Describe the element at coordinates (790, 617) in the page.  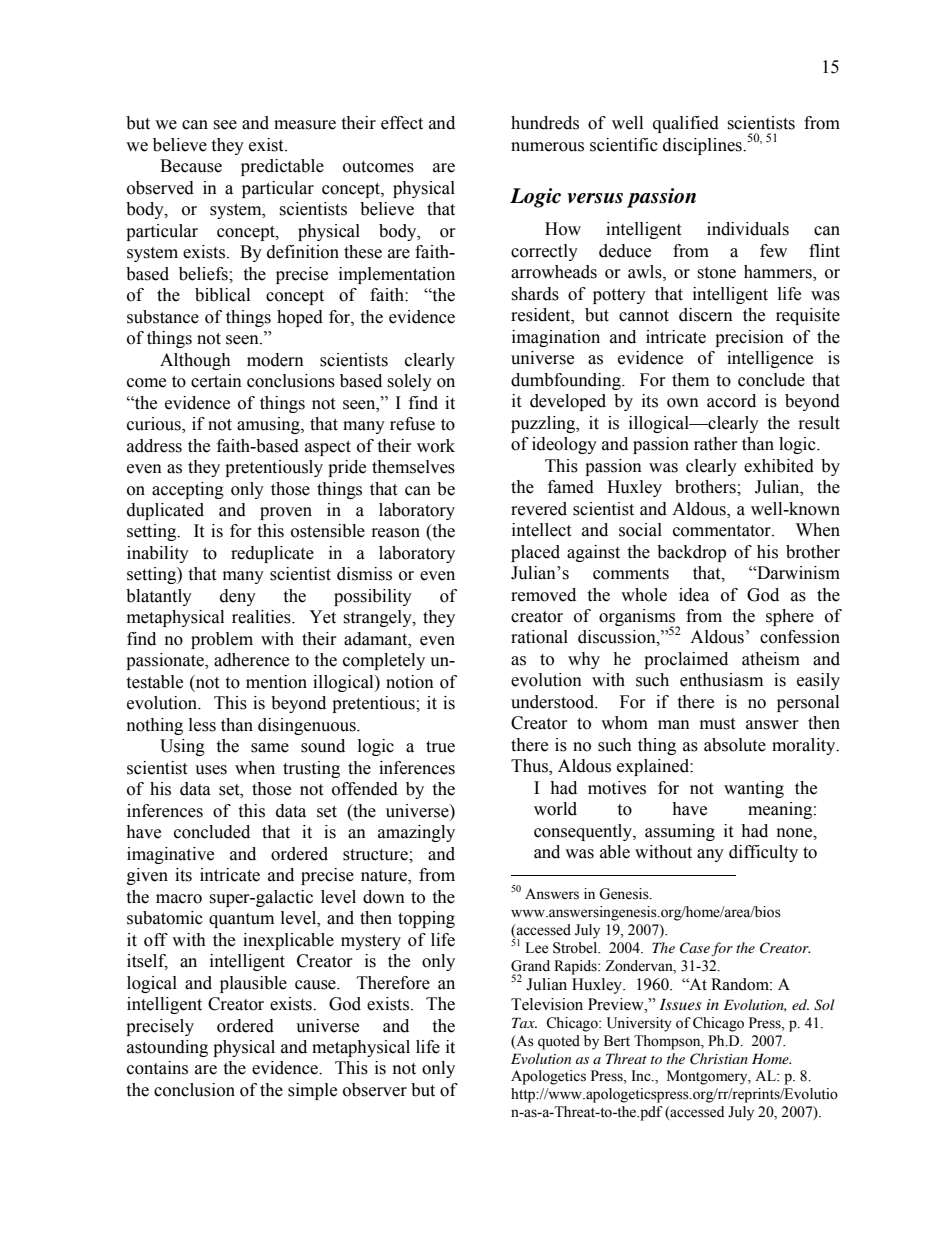
I see `sphere` at that location.
